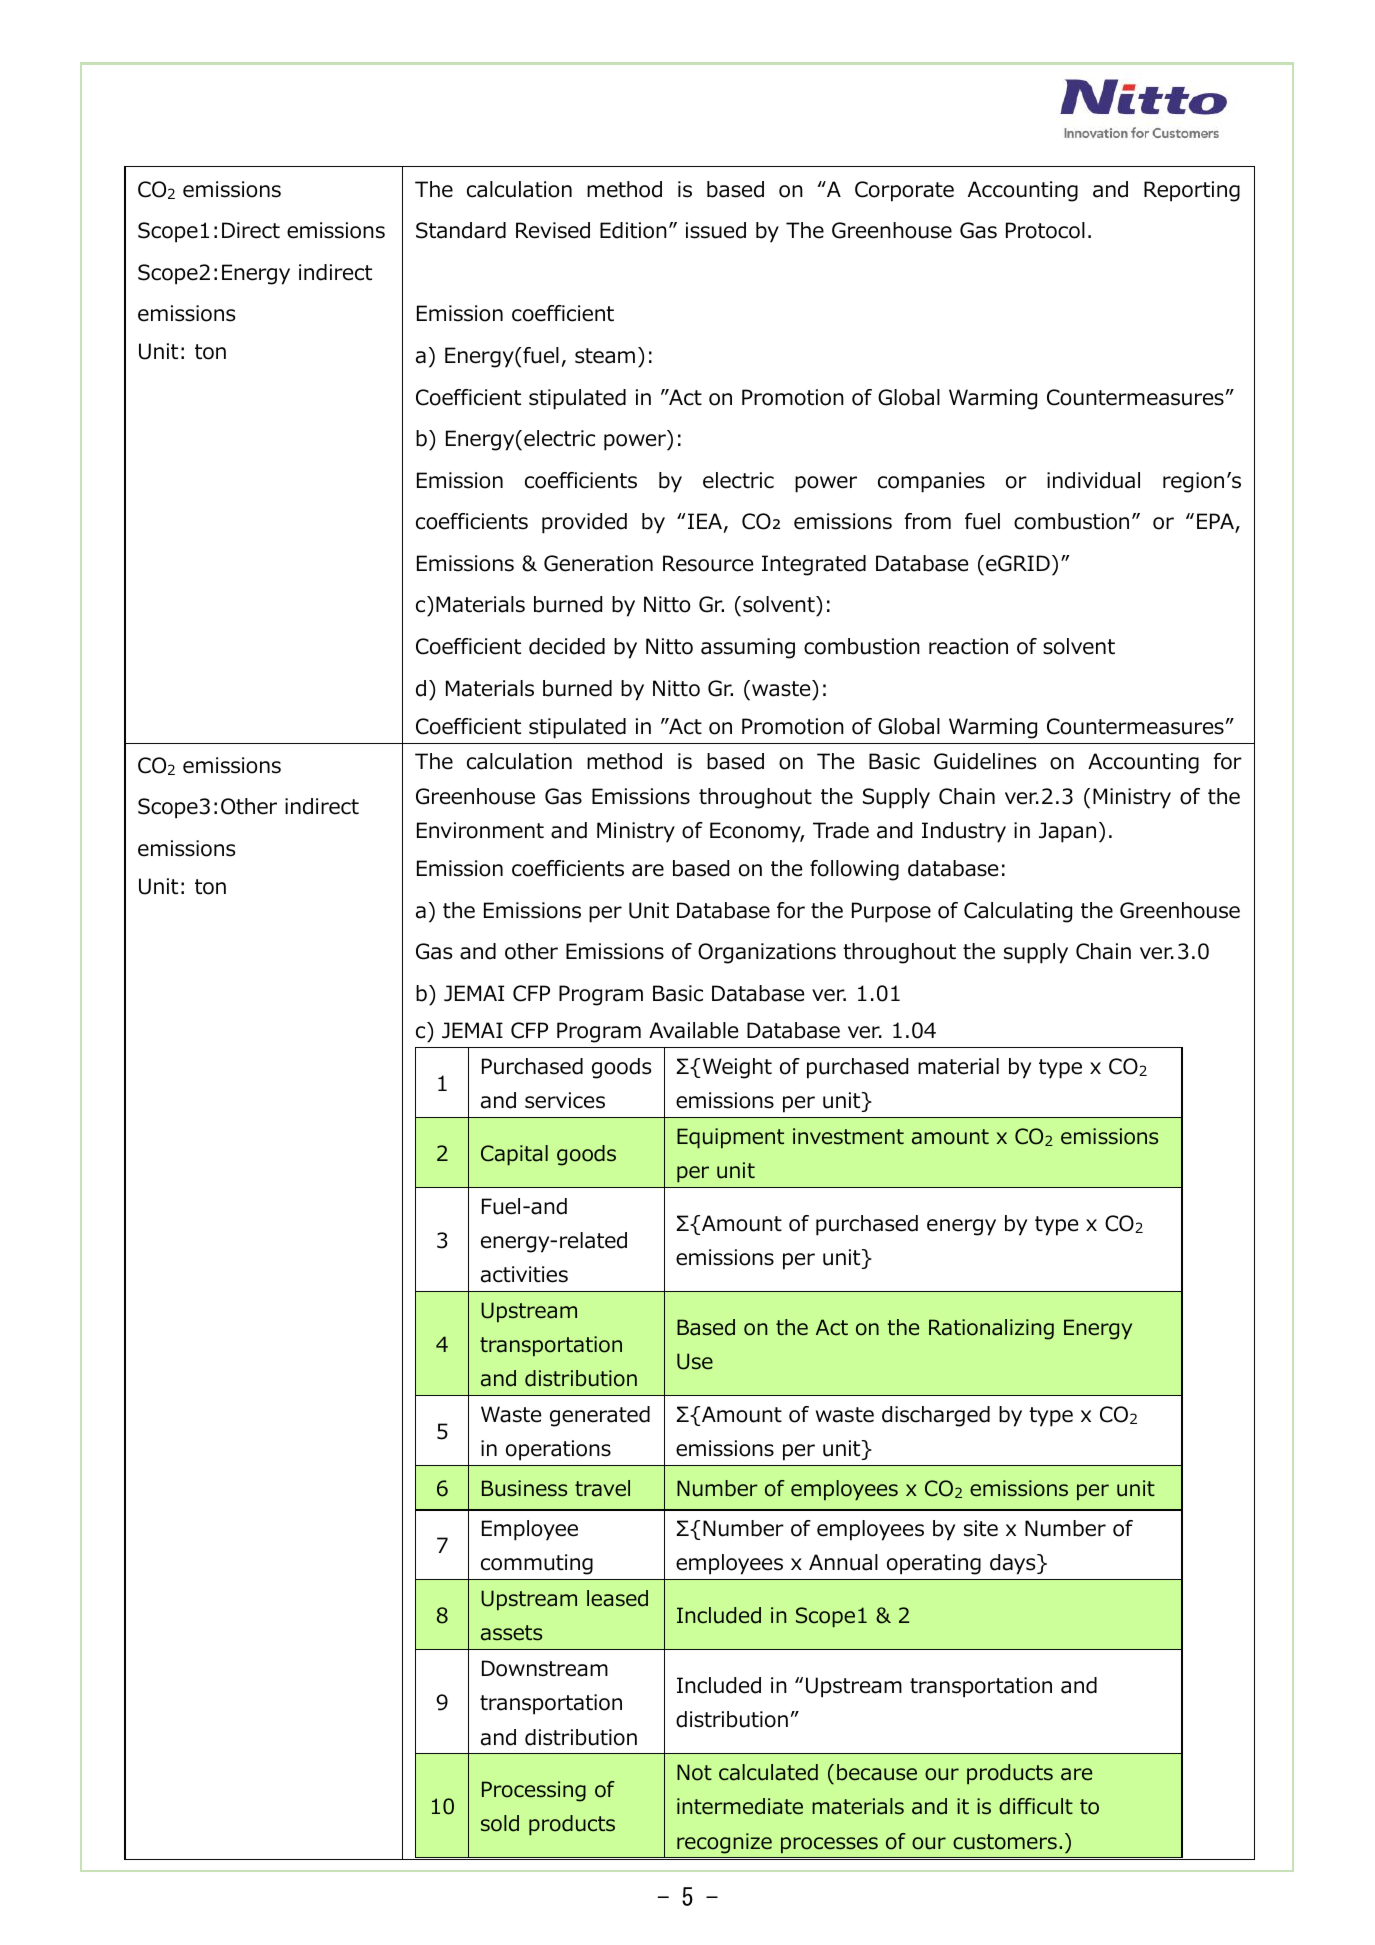  What do you see at coordinates (534, 1791) in the image?
I see `Processing` at bounding box center [534, 1791].
